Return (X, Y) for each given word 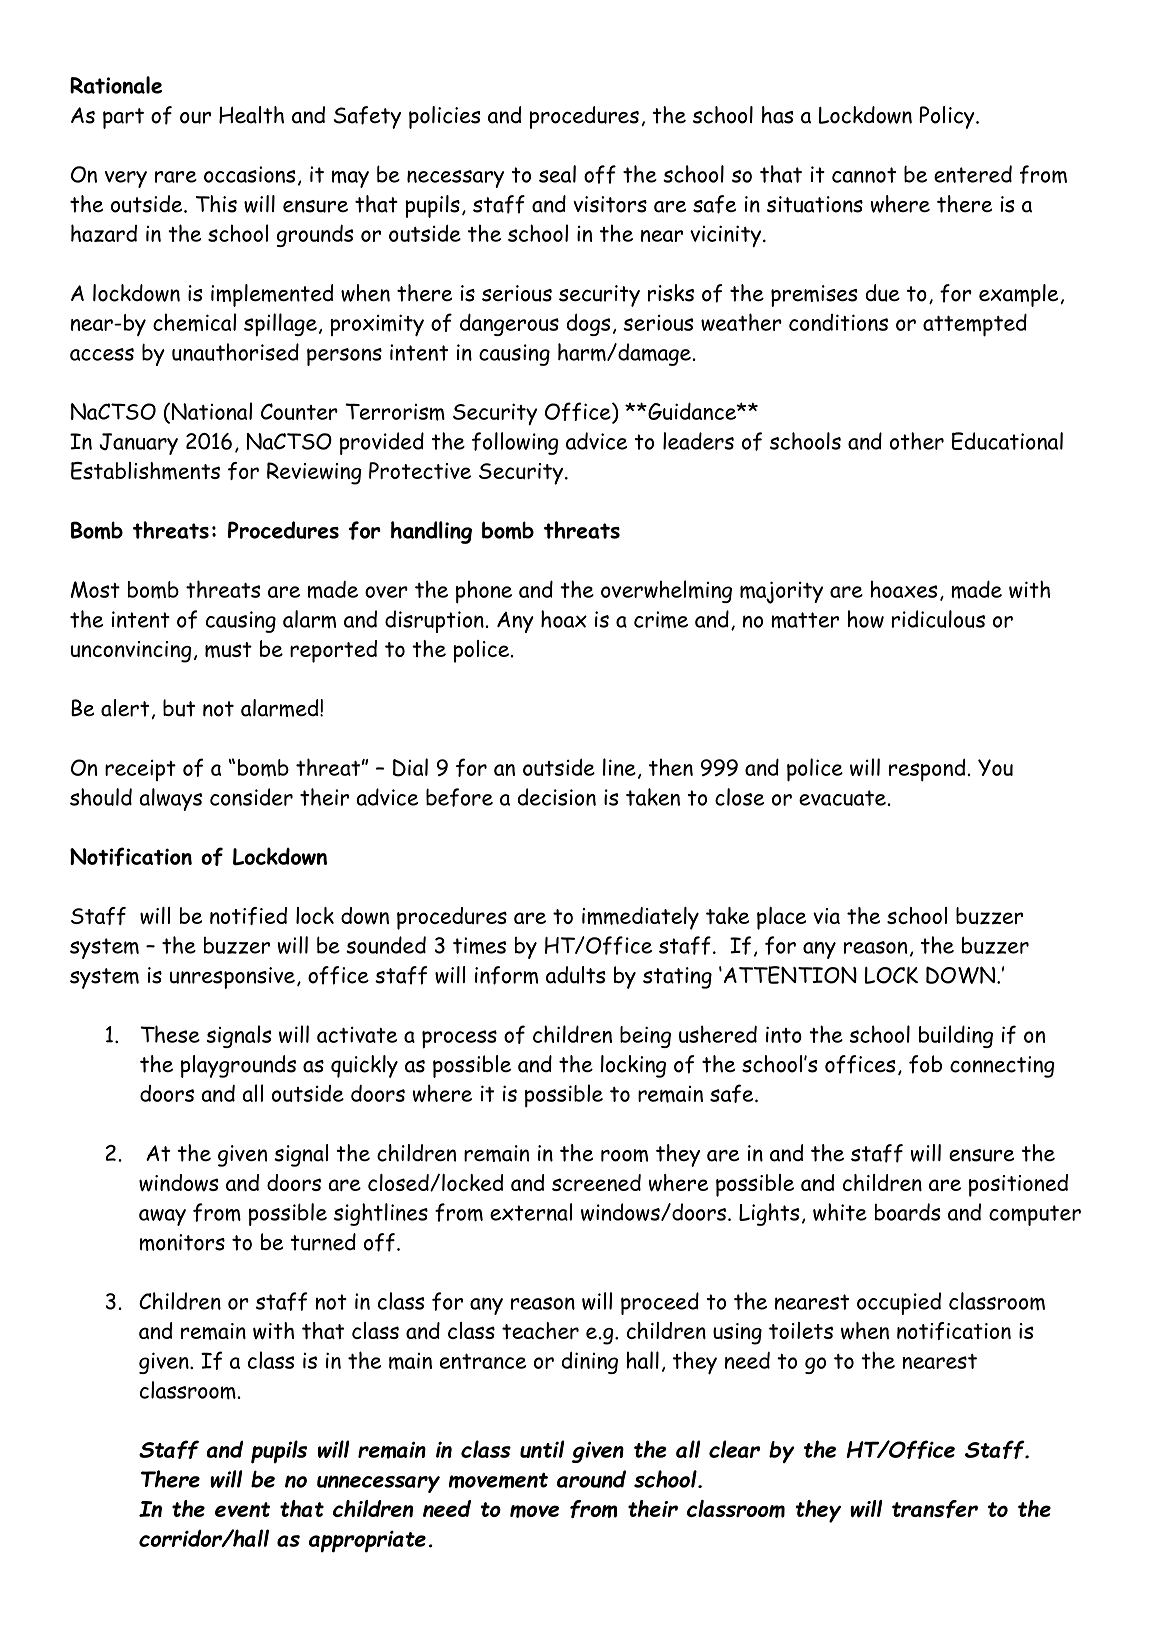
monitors (182, 1242)
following (515, 443)
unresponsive (232, 978)
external (531, 1212)
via (826, 916)
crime (661, 619)
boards (907, 1212)
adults (575, 975)
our (195, 118)
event (242, 1510)
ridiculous (938, 619)
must (228, 650)
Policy (948, 117)
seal (557, 174)
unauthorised (235, 352)
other (917, 441)
